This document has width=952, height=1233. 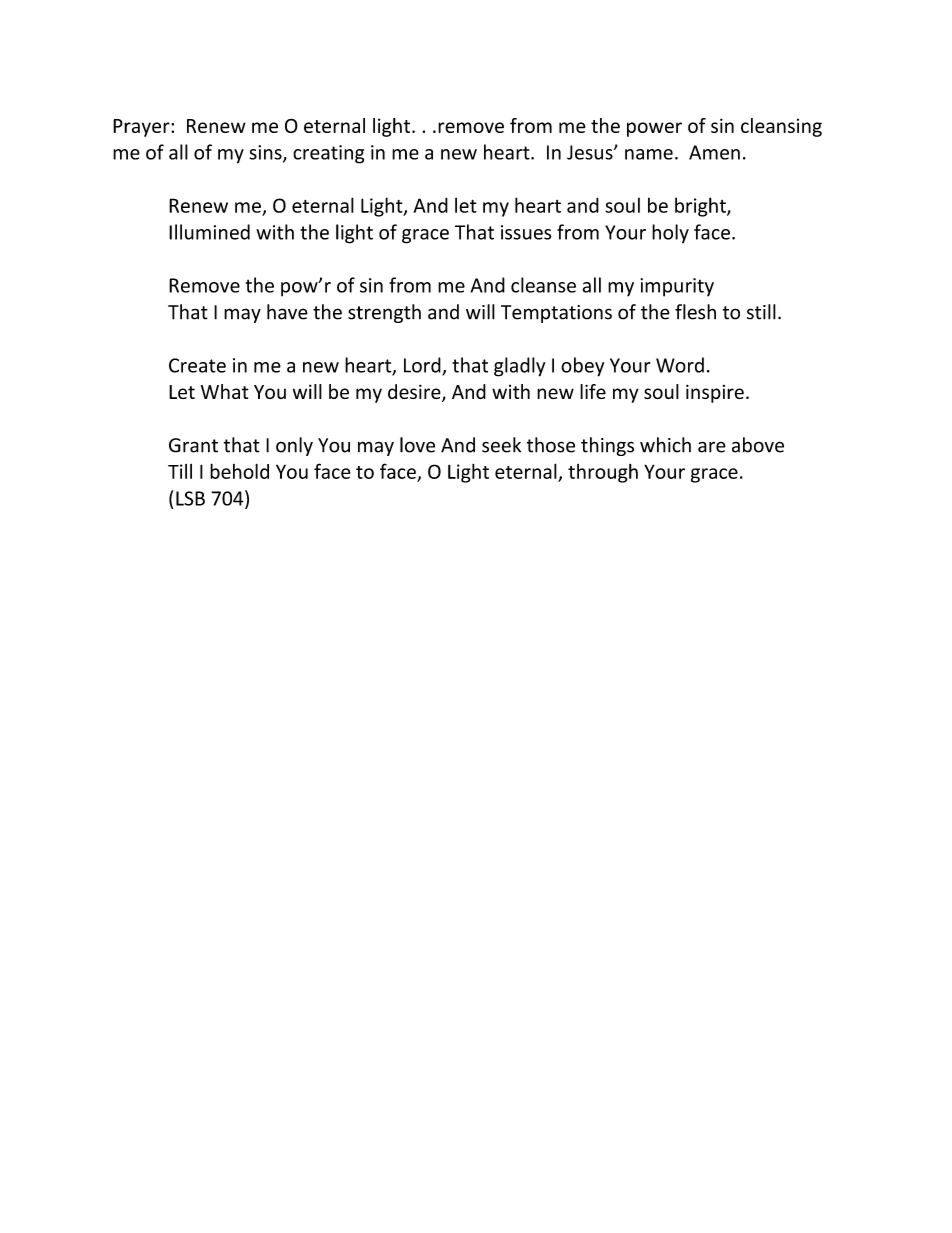 I want to click on Create, so click(x=197, y=365).
